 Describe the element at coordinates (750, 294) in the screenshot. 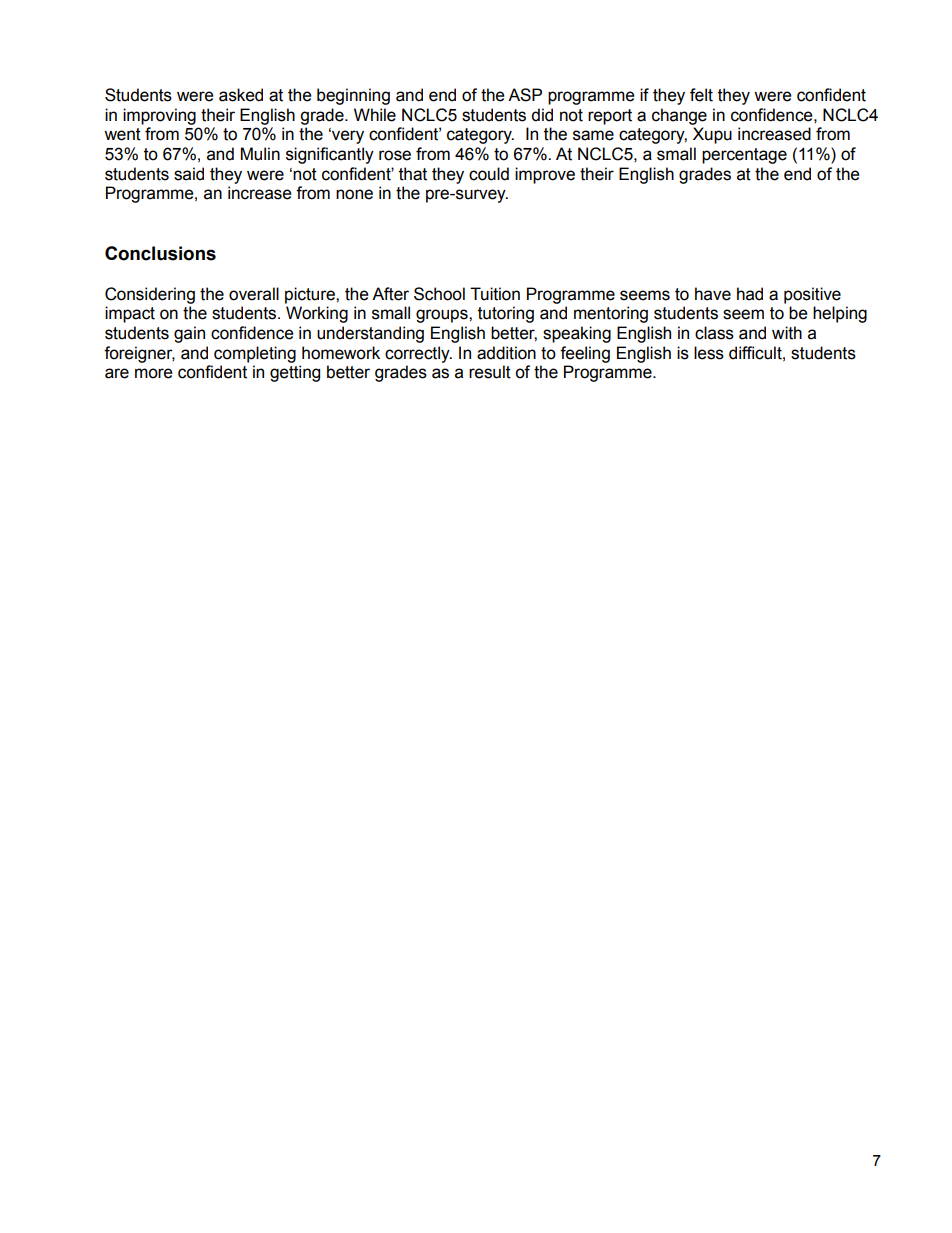

I see `had` at that location.
